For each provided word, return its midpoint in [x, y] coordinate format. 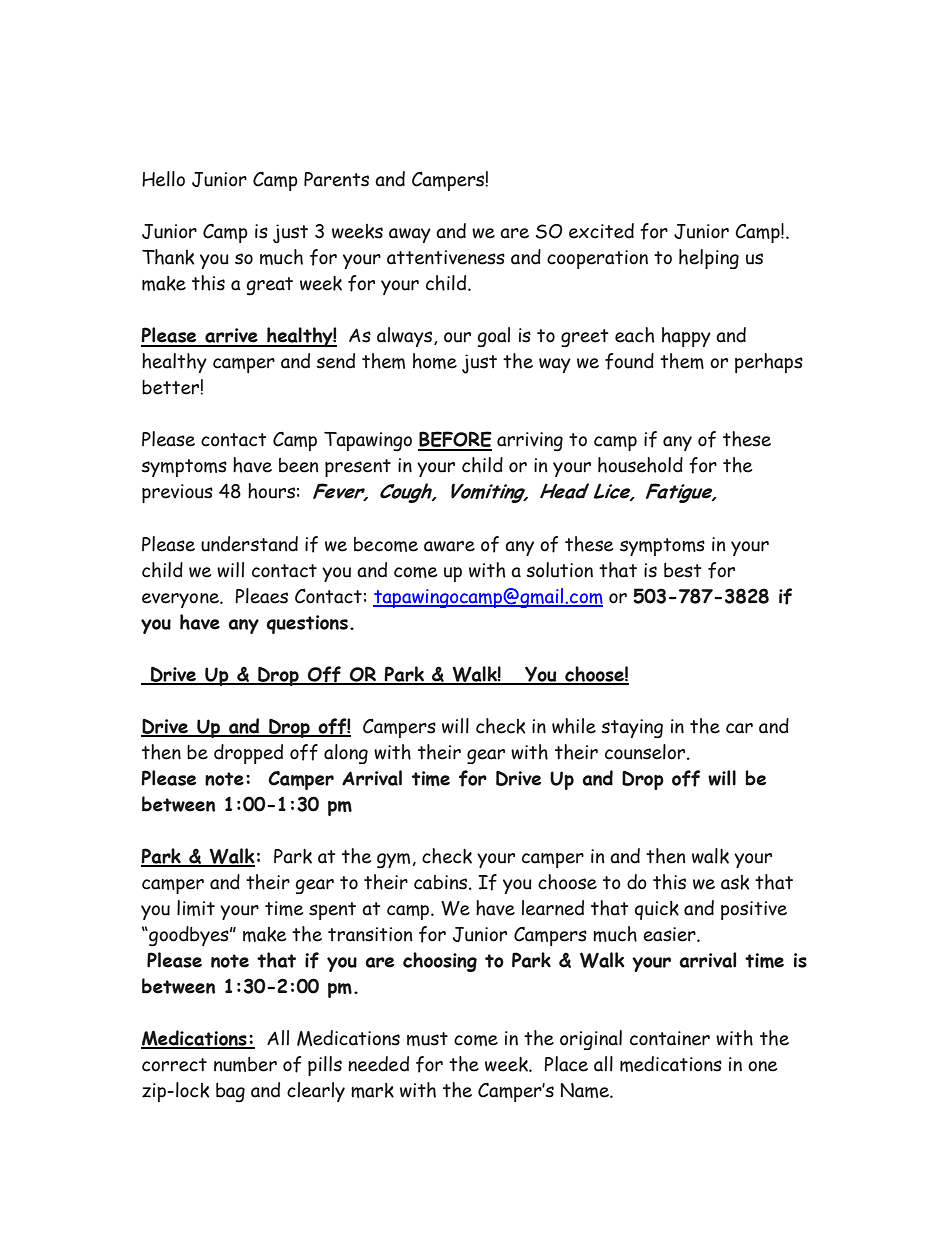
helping [709, 259]
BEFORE [455, 440]
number [245, 1064]
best [683, 570]
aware [449, 546]
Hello [163, 179]
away [410, 235]
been [299, 465]
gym [395, 861]
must [427, 1039]
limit [196, 908]
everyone [181, 600]
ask [735, 882]
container [670, 1038]
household [640, 465]
